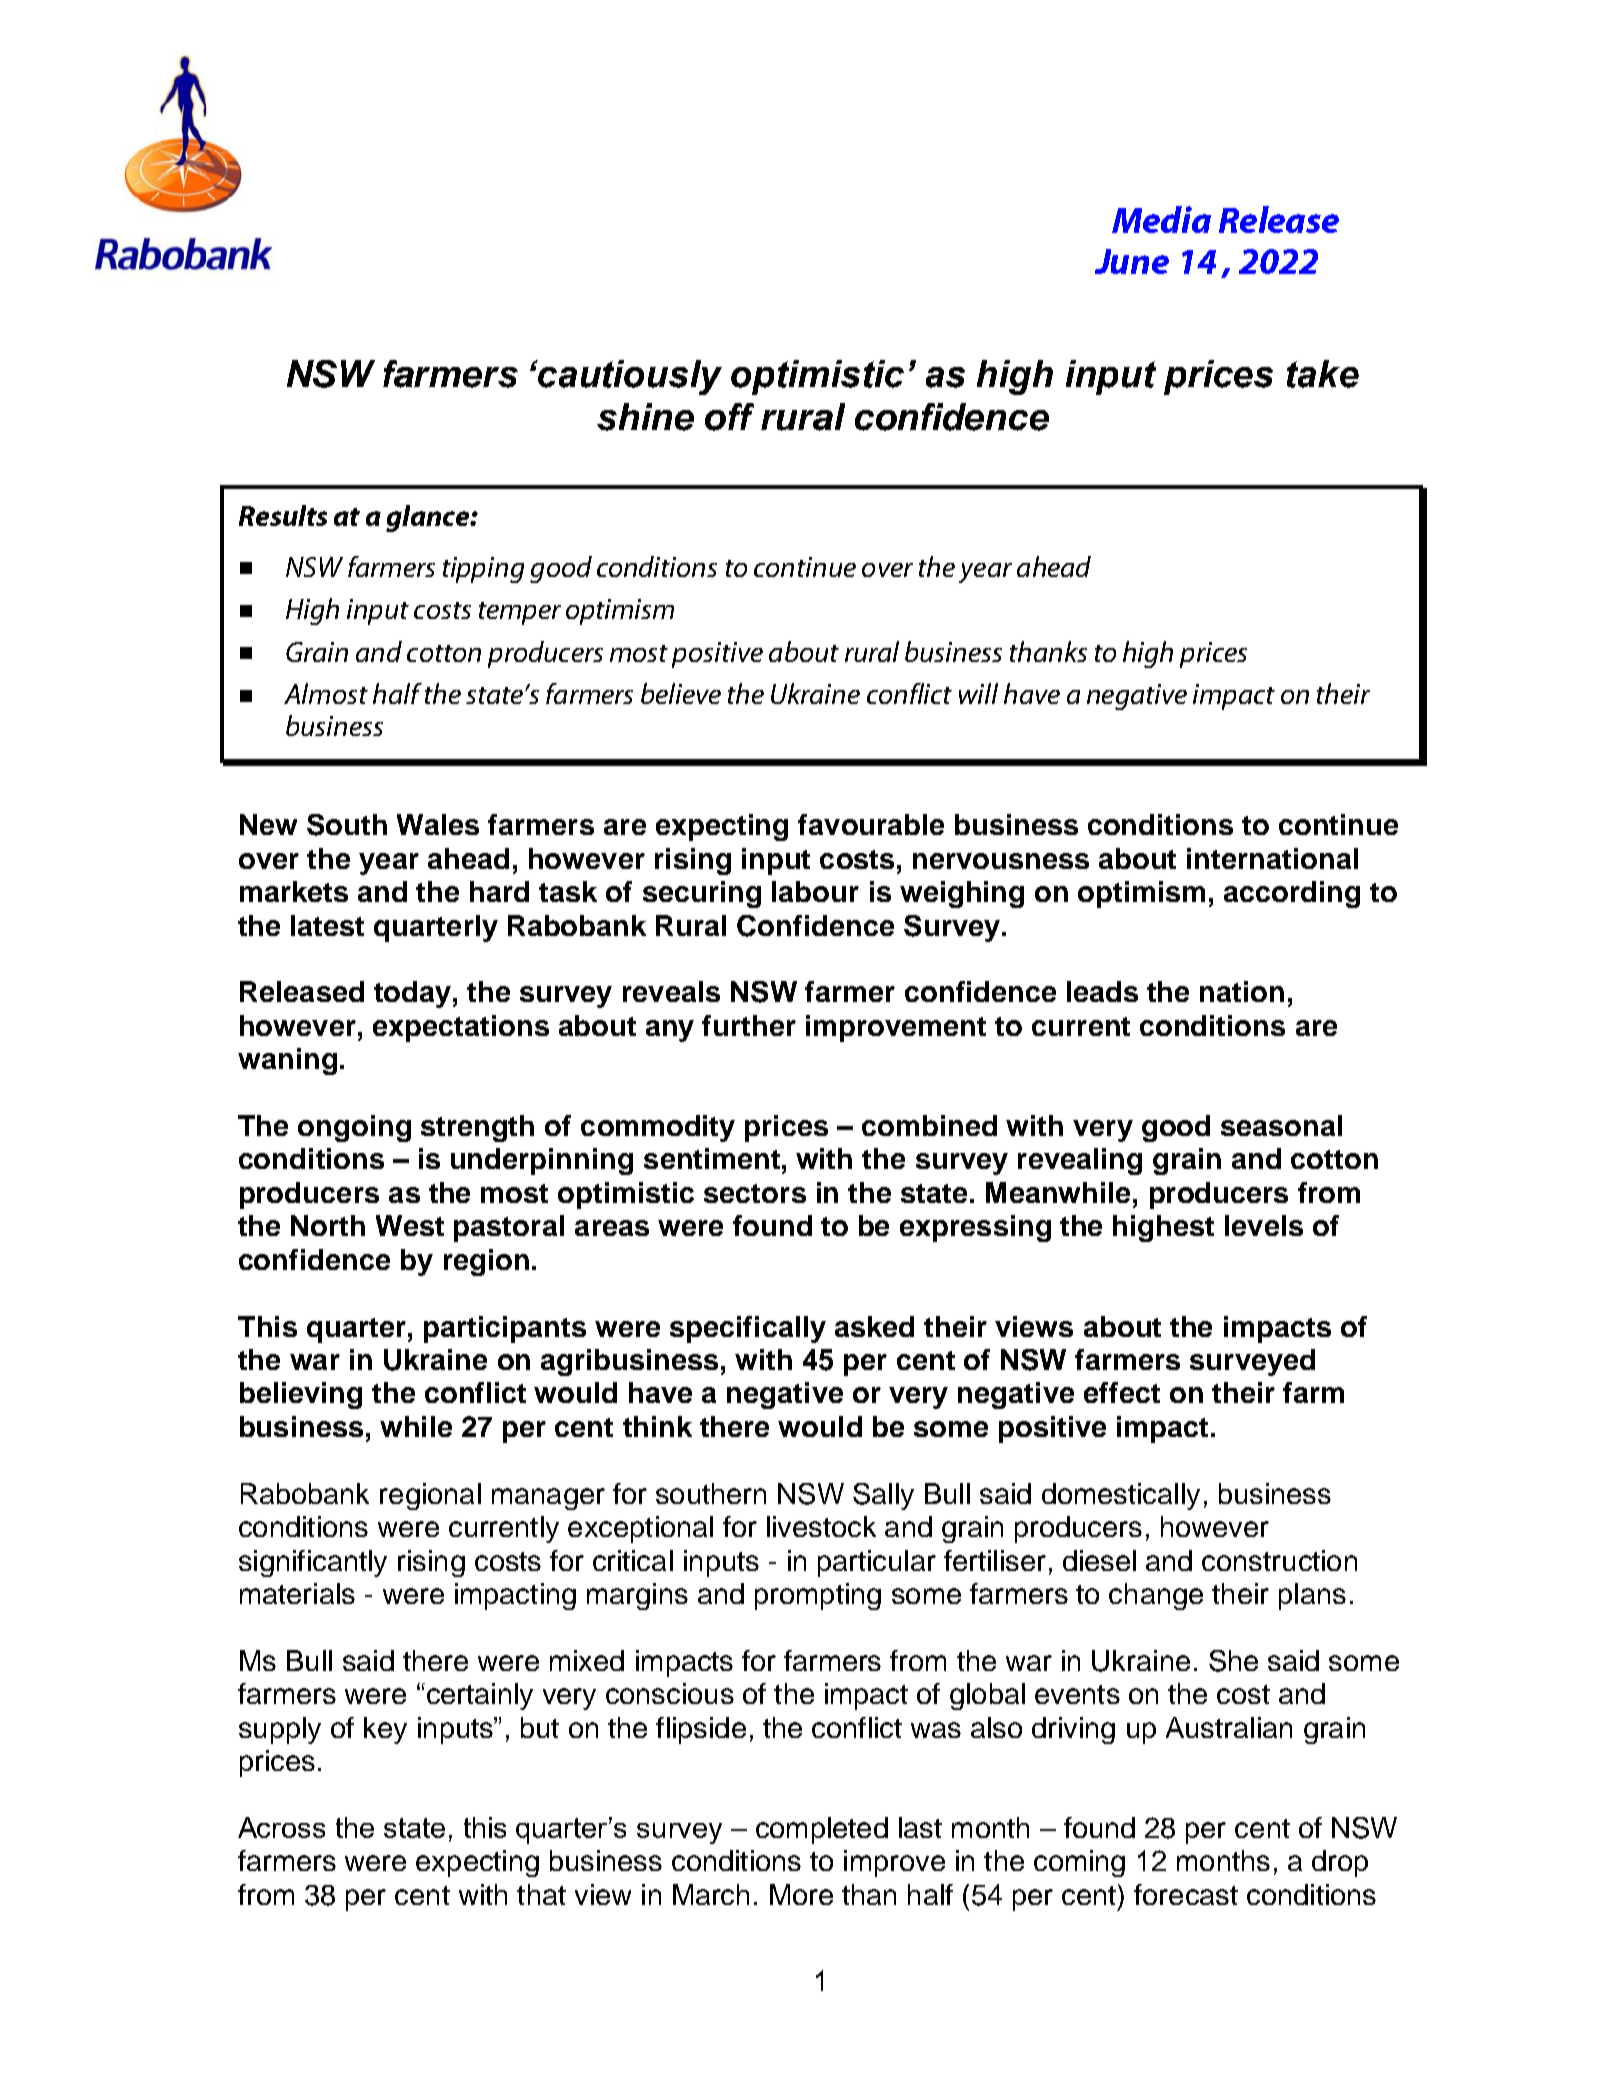 This document has width=1617, height=2092. I want to click on further, so click(749, 1025).
